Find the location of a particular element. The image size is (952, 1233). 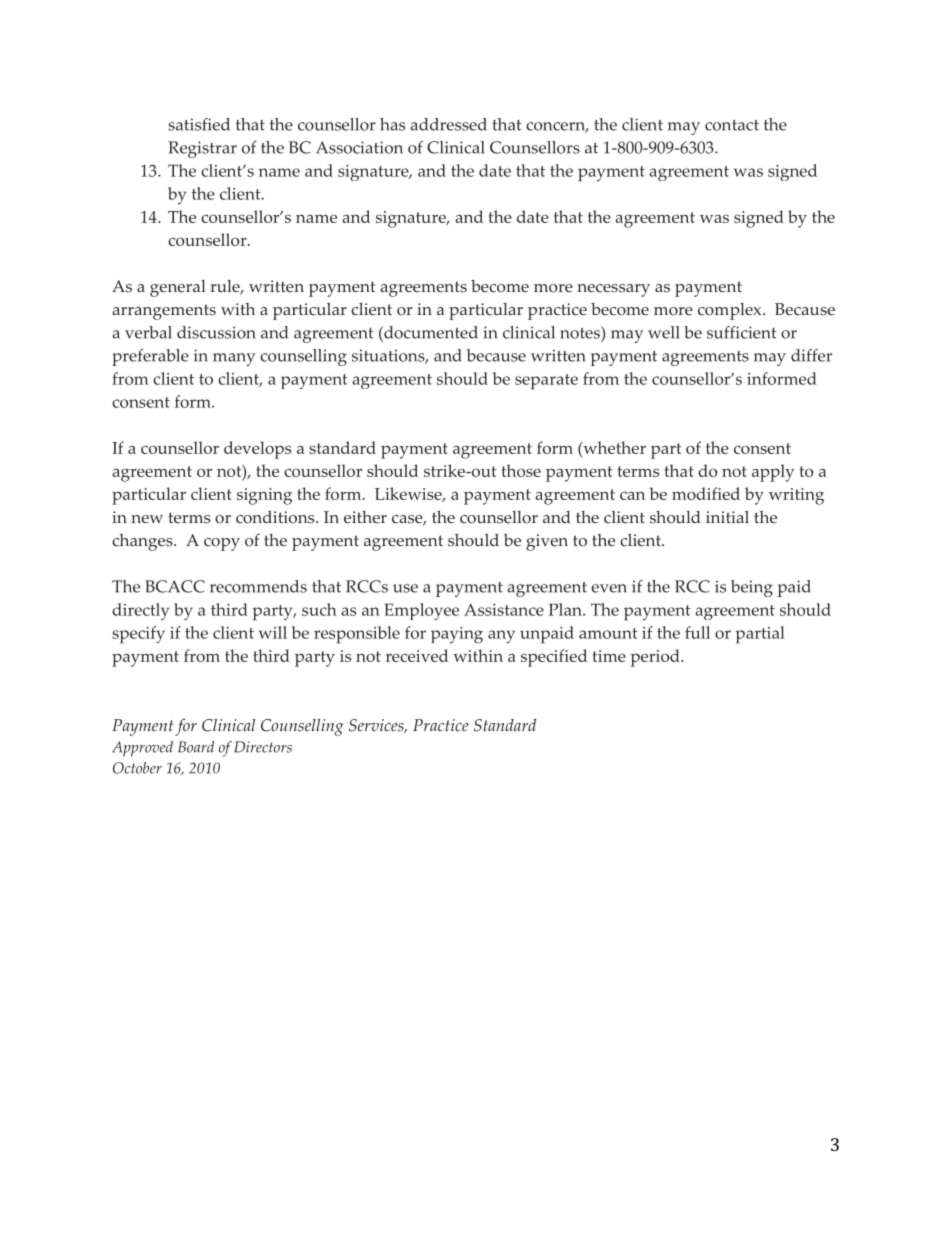

received is located at coordinates (417, 655).
